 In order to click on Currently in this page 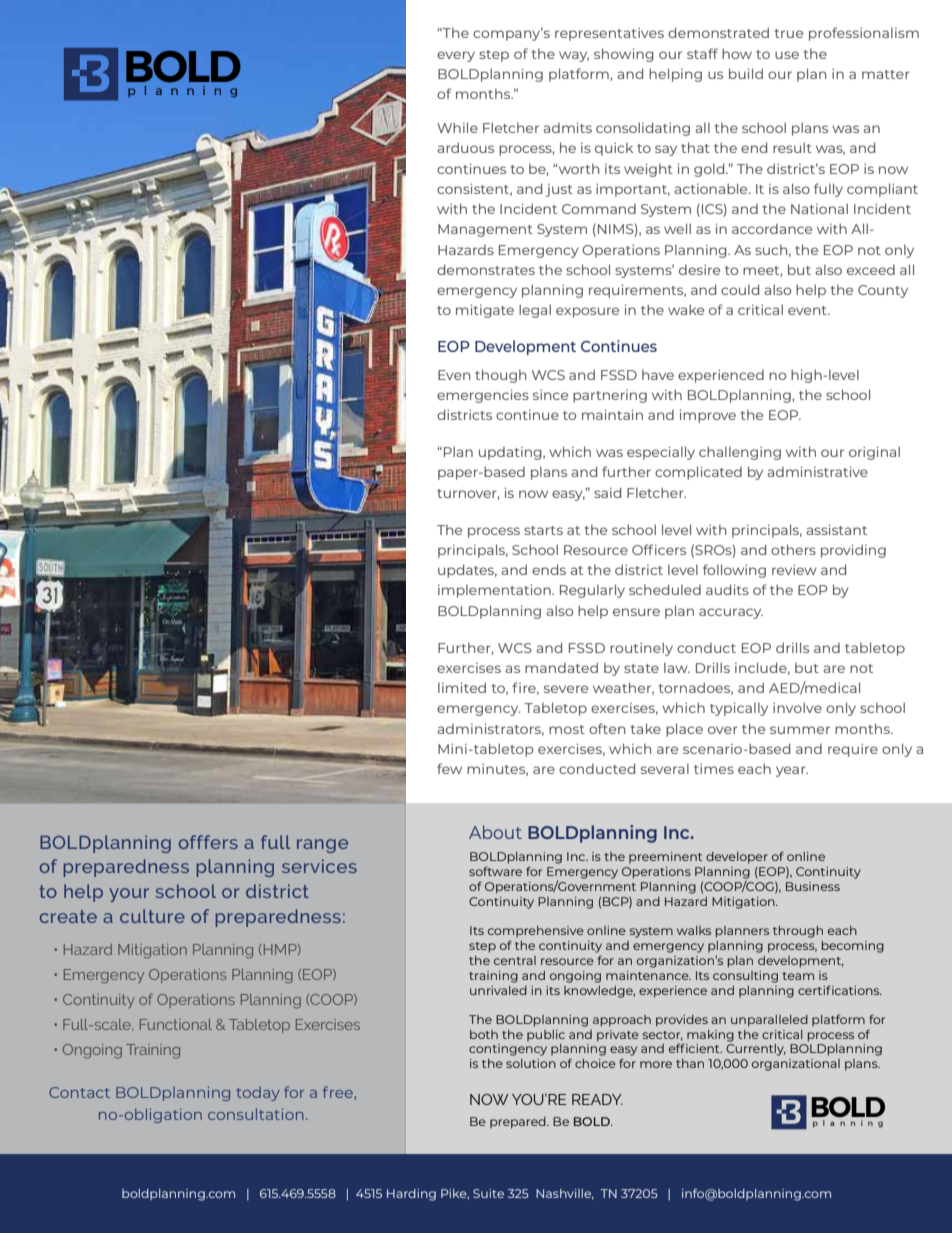, I will do `click(756, 1050)`.
